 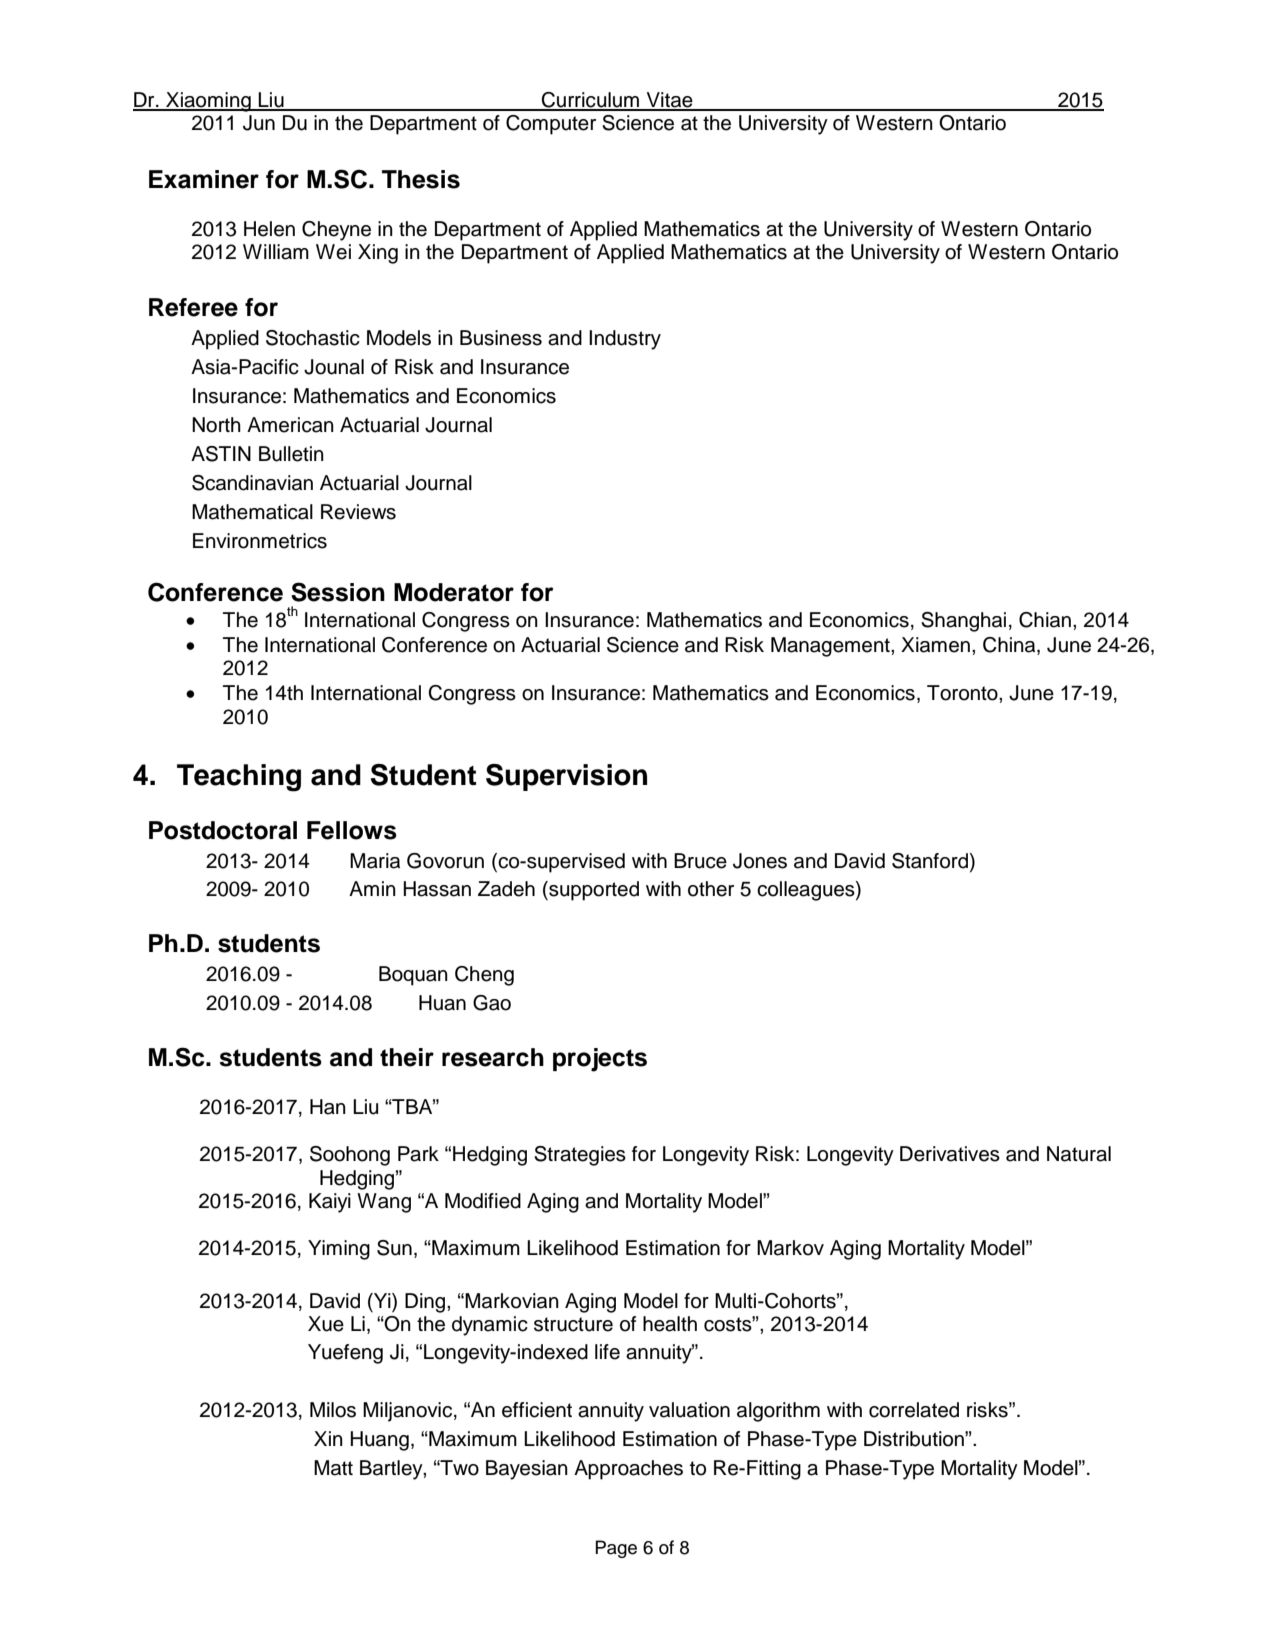 I want to click on Bruce, so click(x=700, y=861).
